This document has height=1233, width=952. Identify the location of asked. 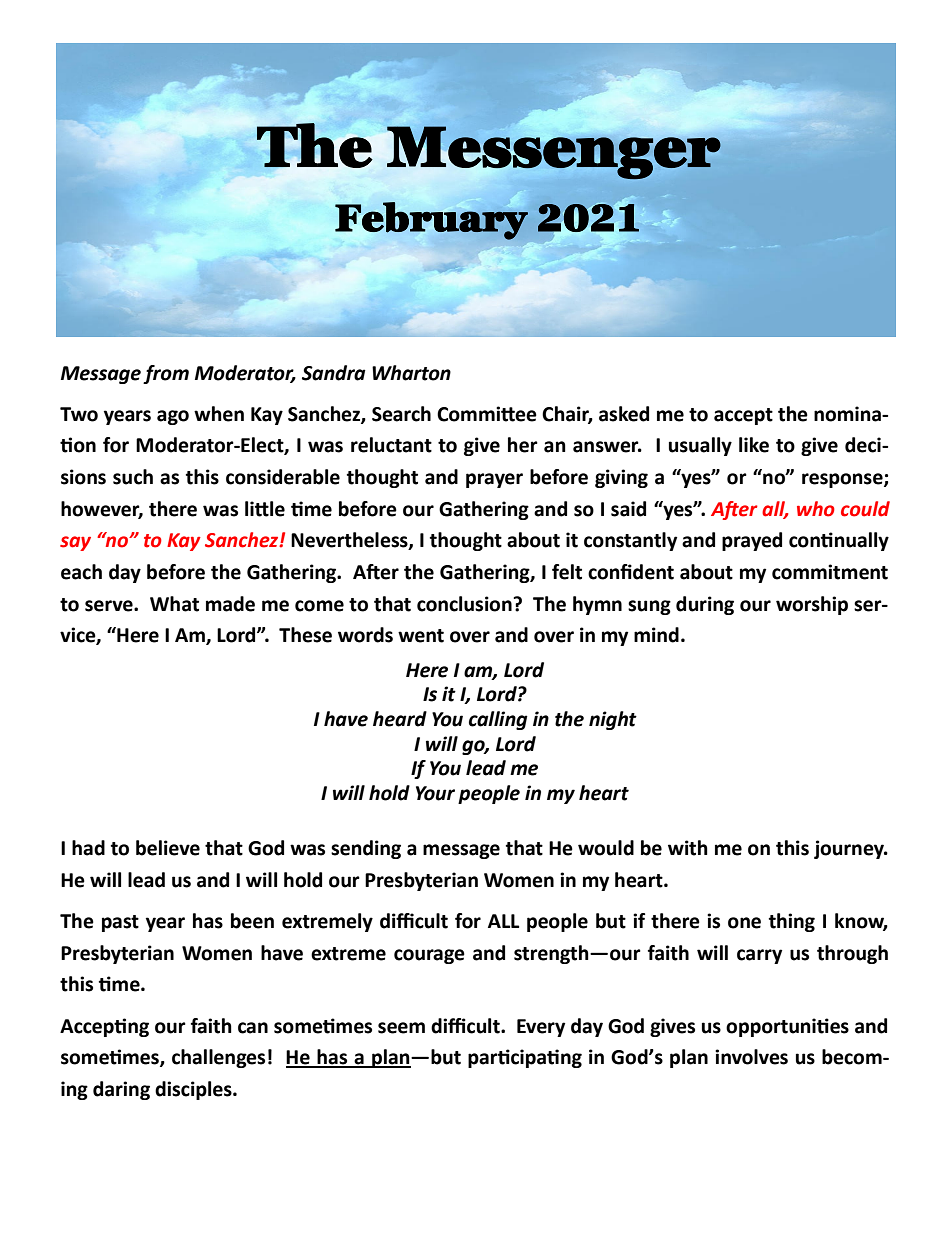
(624, 414).
